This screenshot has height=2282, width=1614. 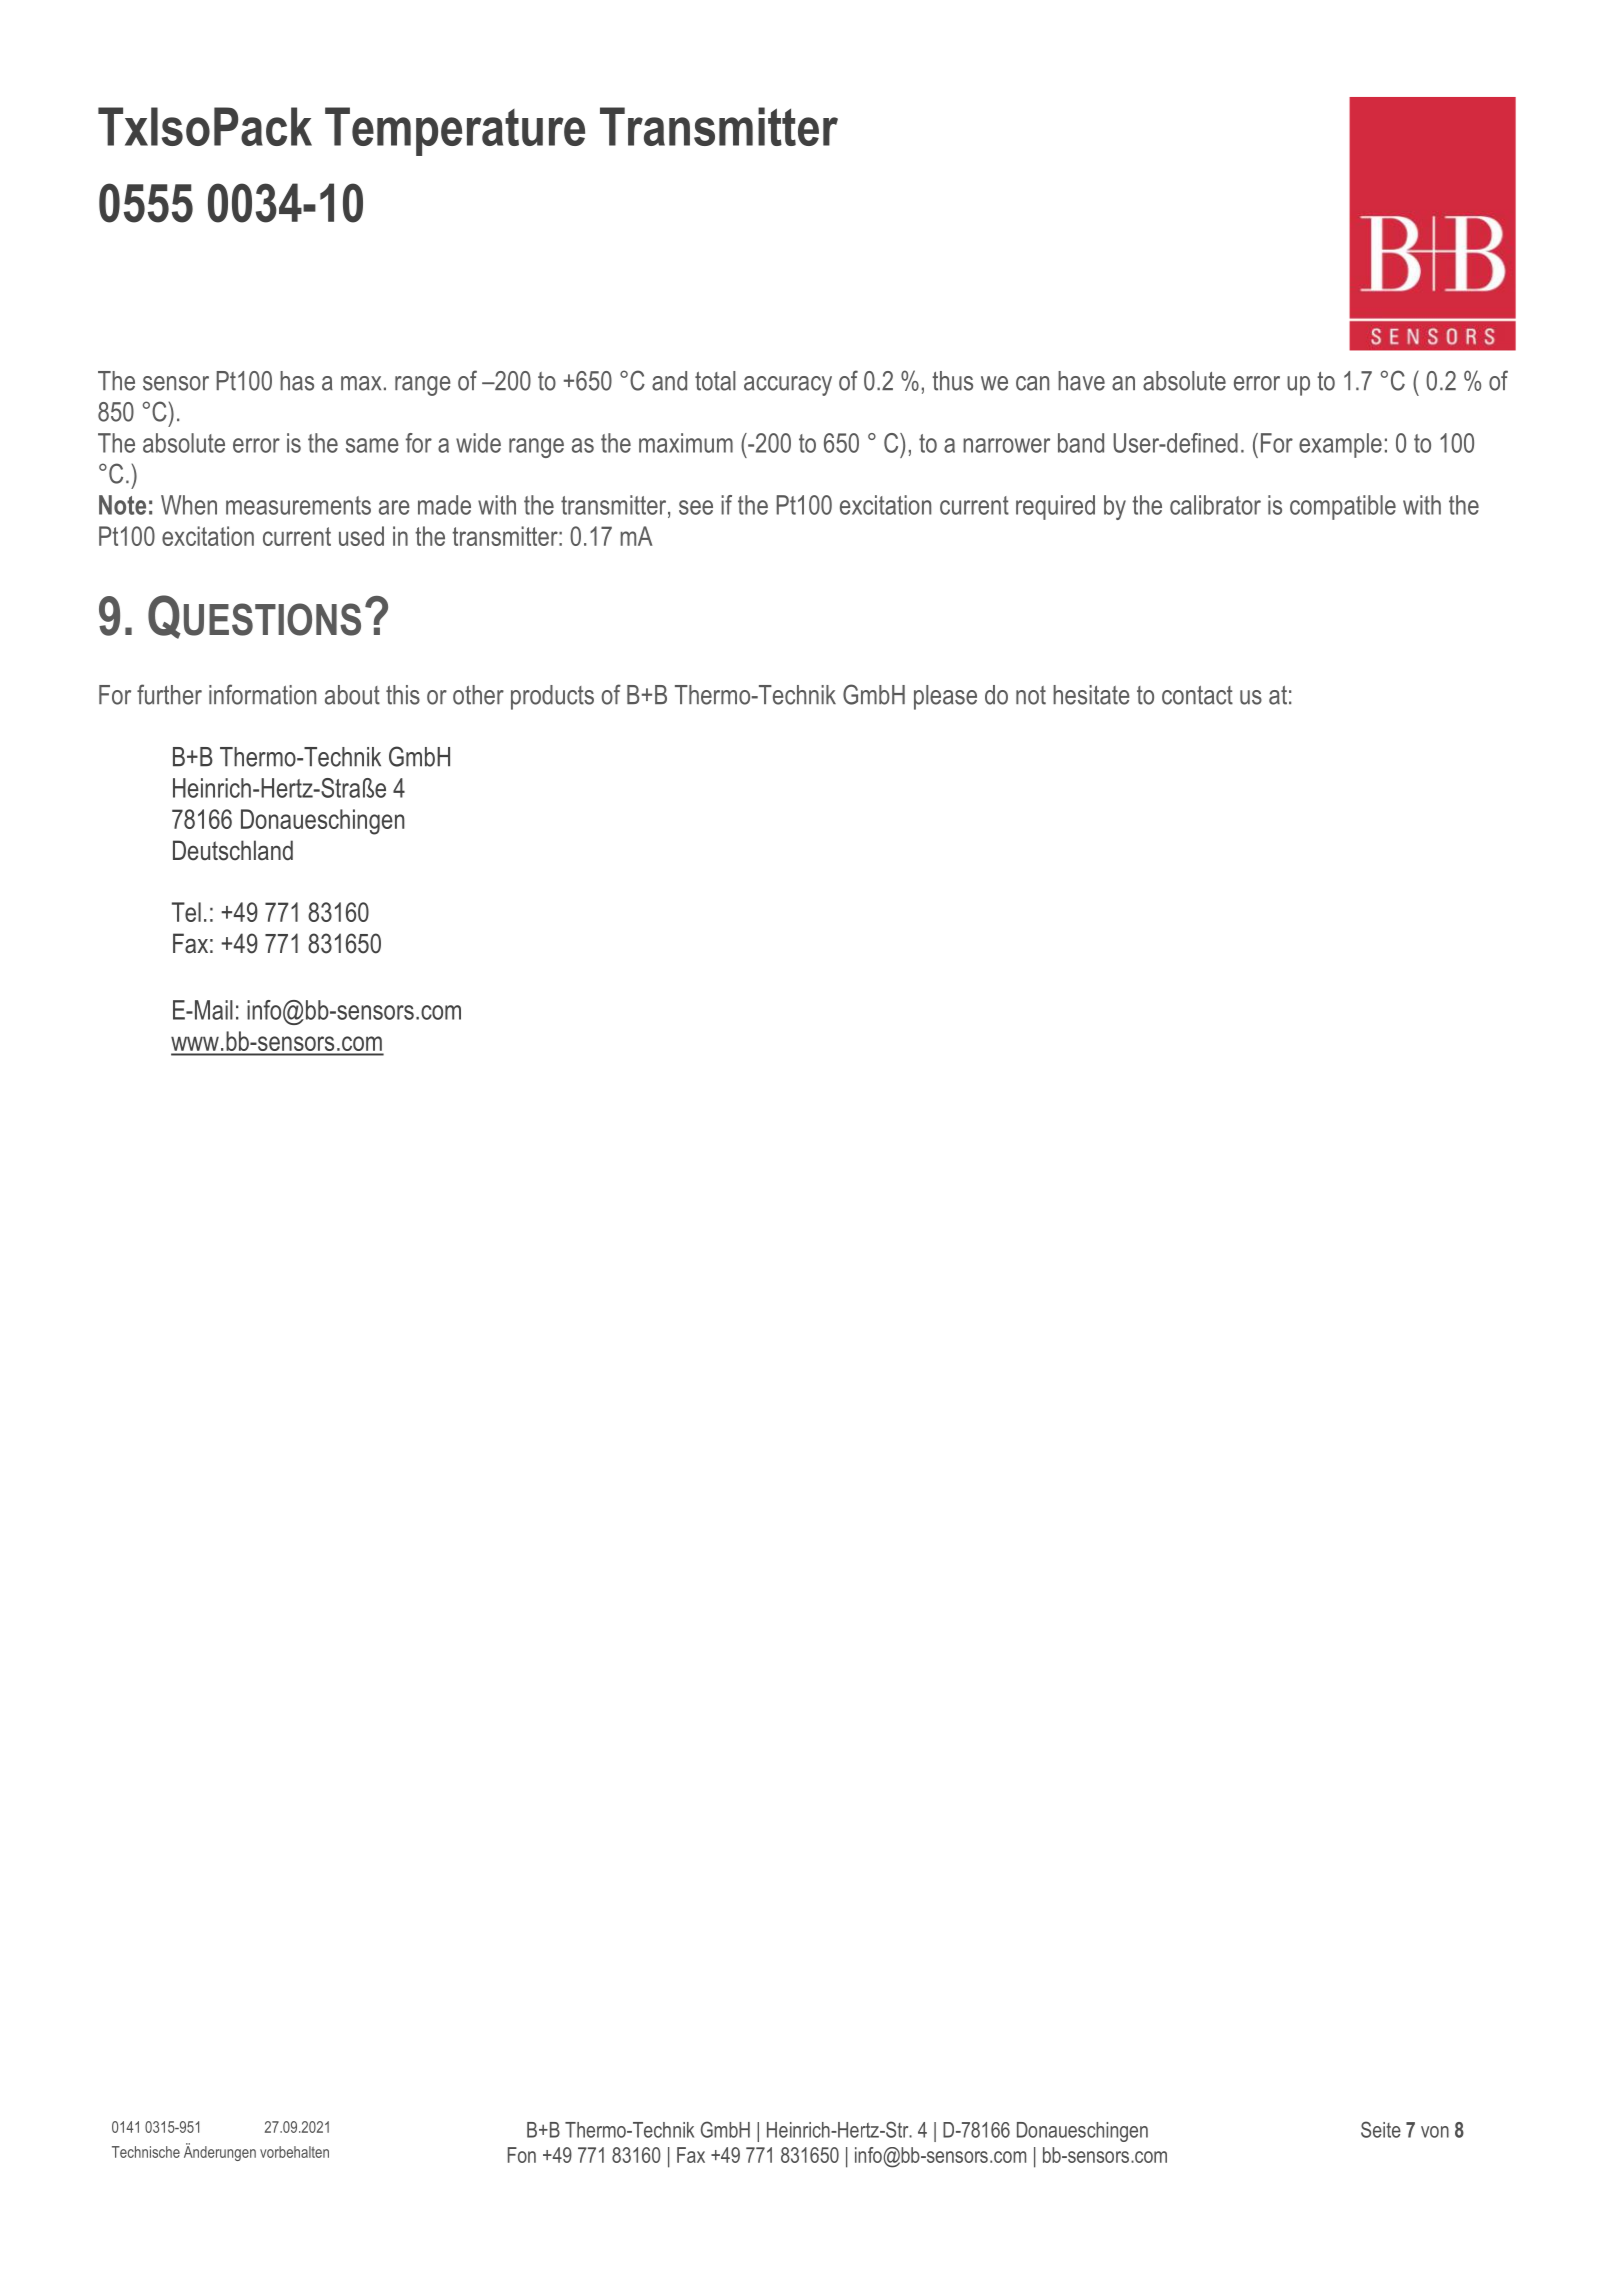 I want to click on Technische, so click(x=146, y=2152).
